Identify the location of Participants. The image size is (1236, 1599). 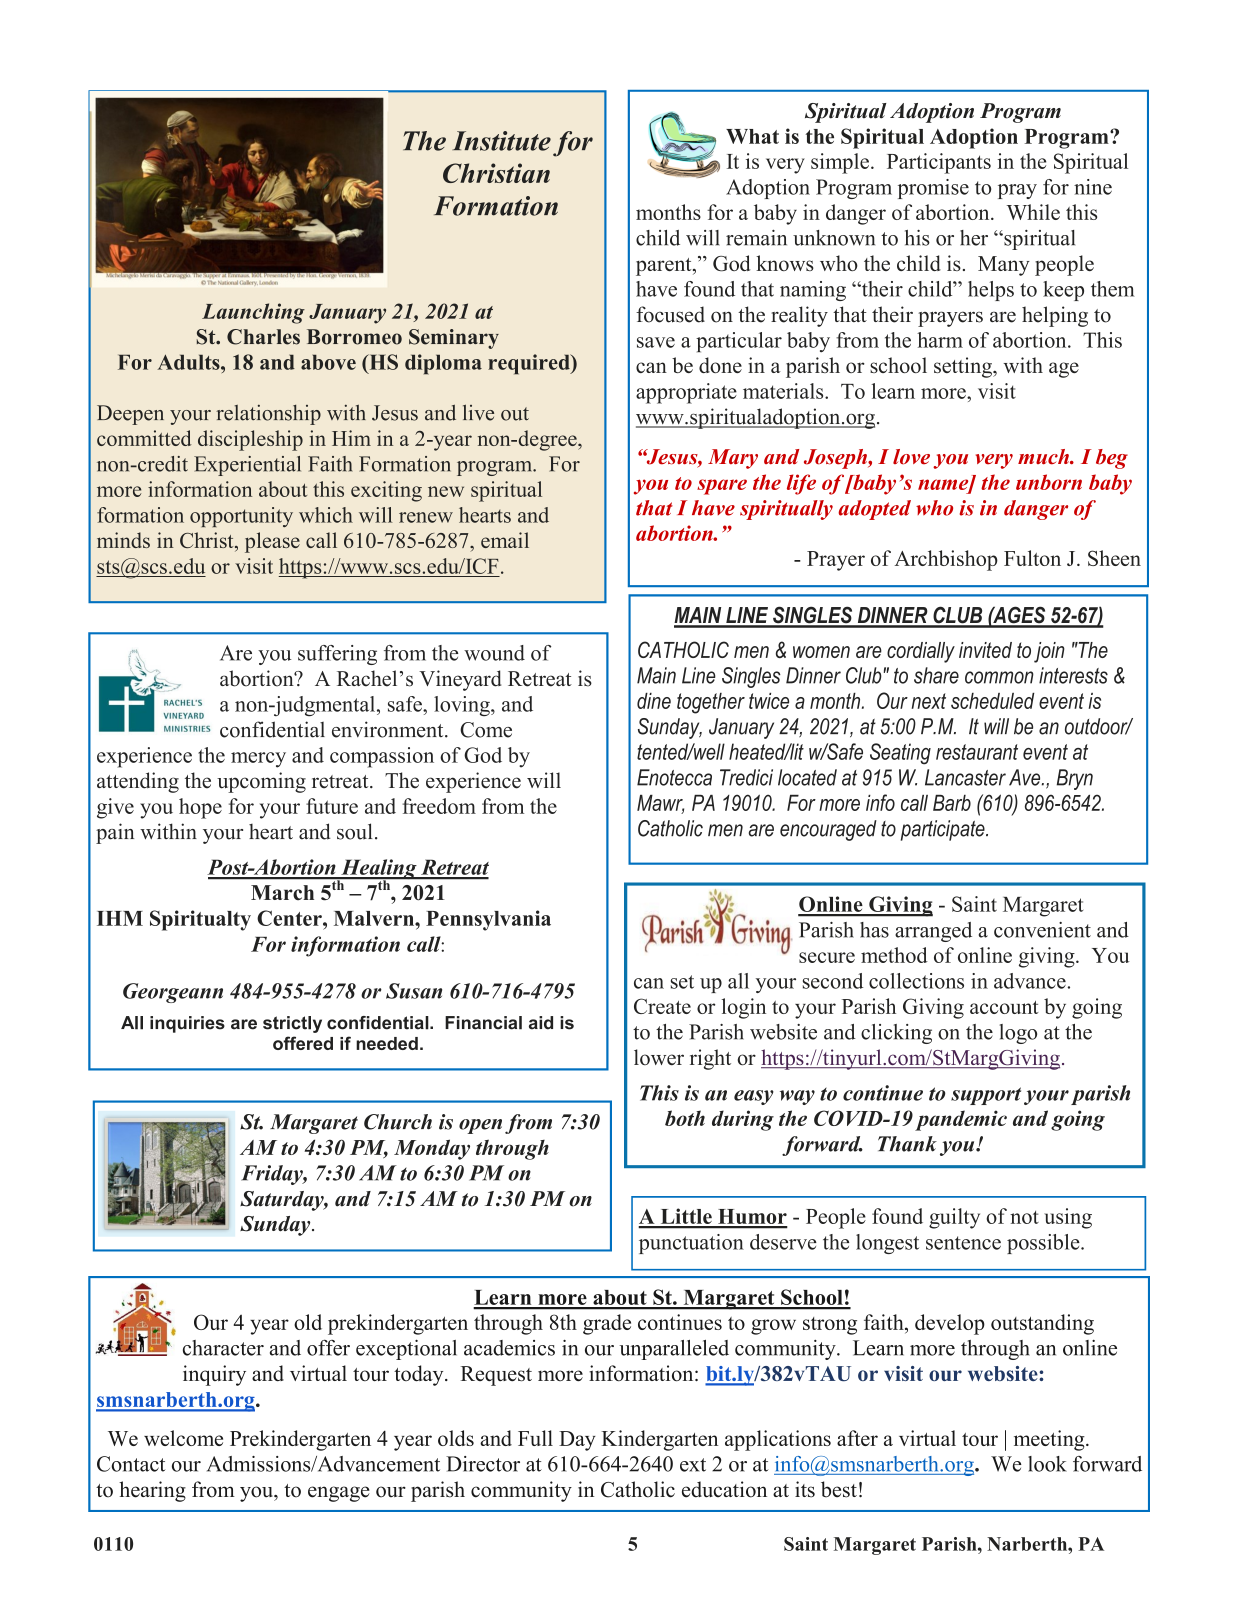
(939, 163).
